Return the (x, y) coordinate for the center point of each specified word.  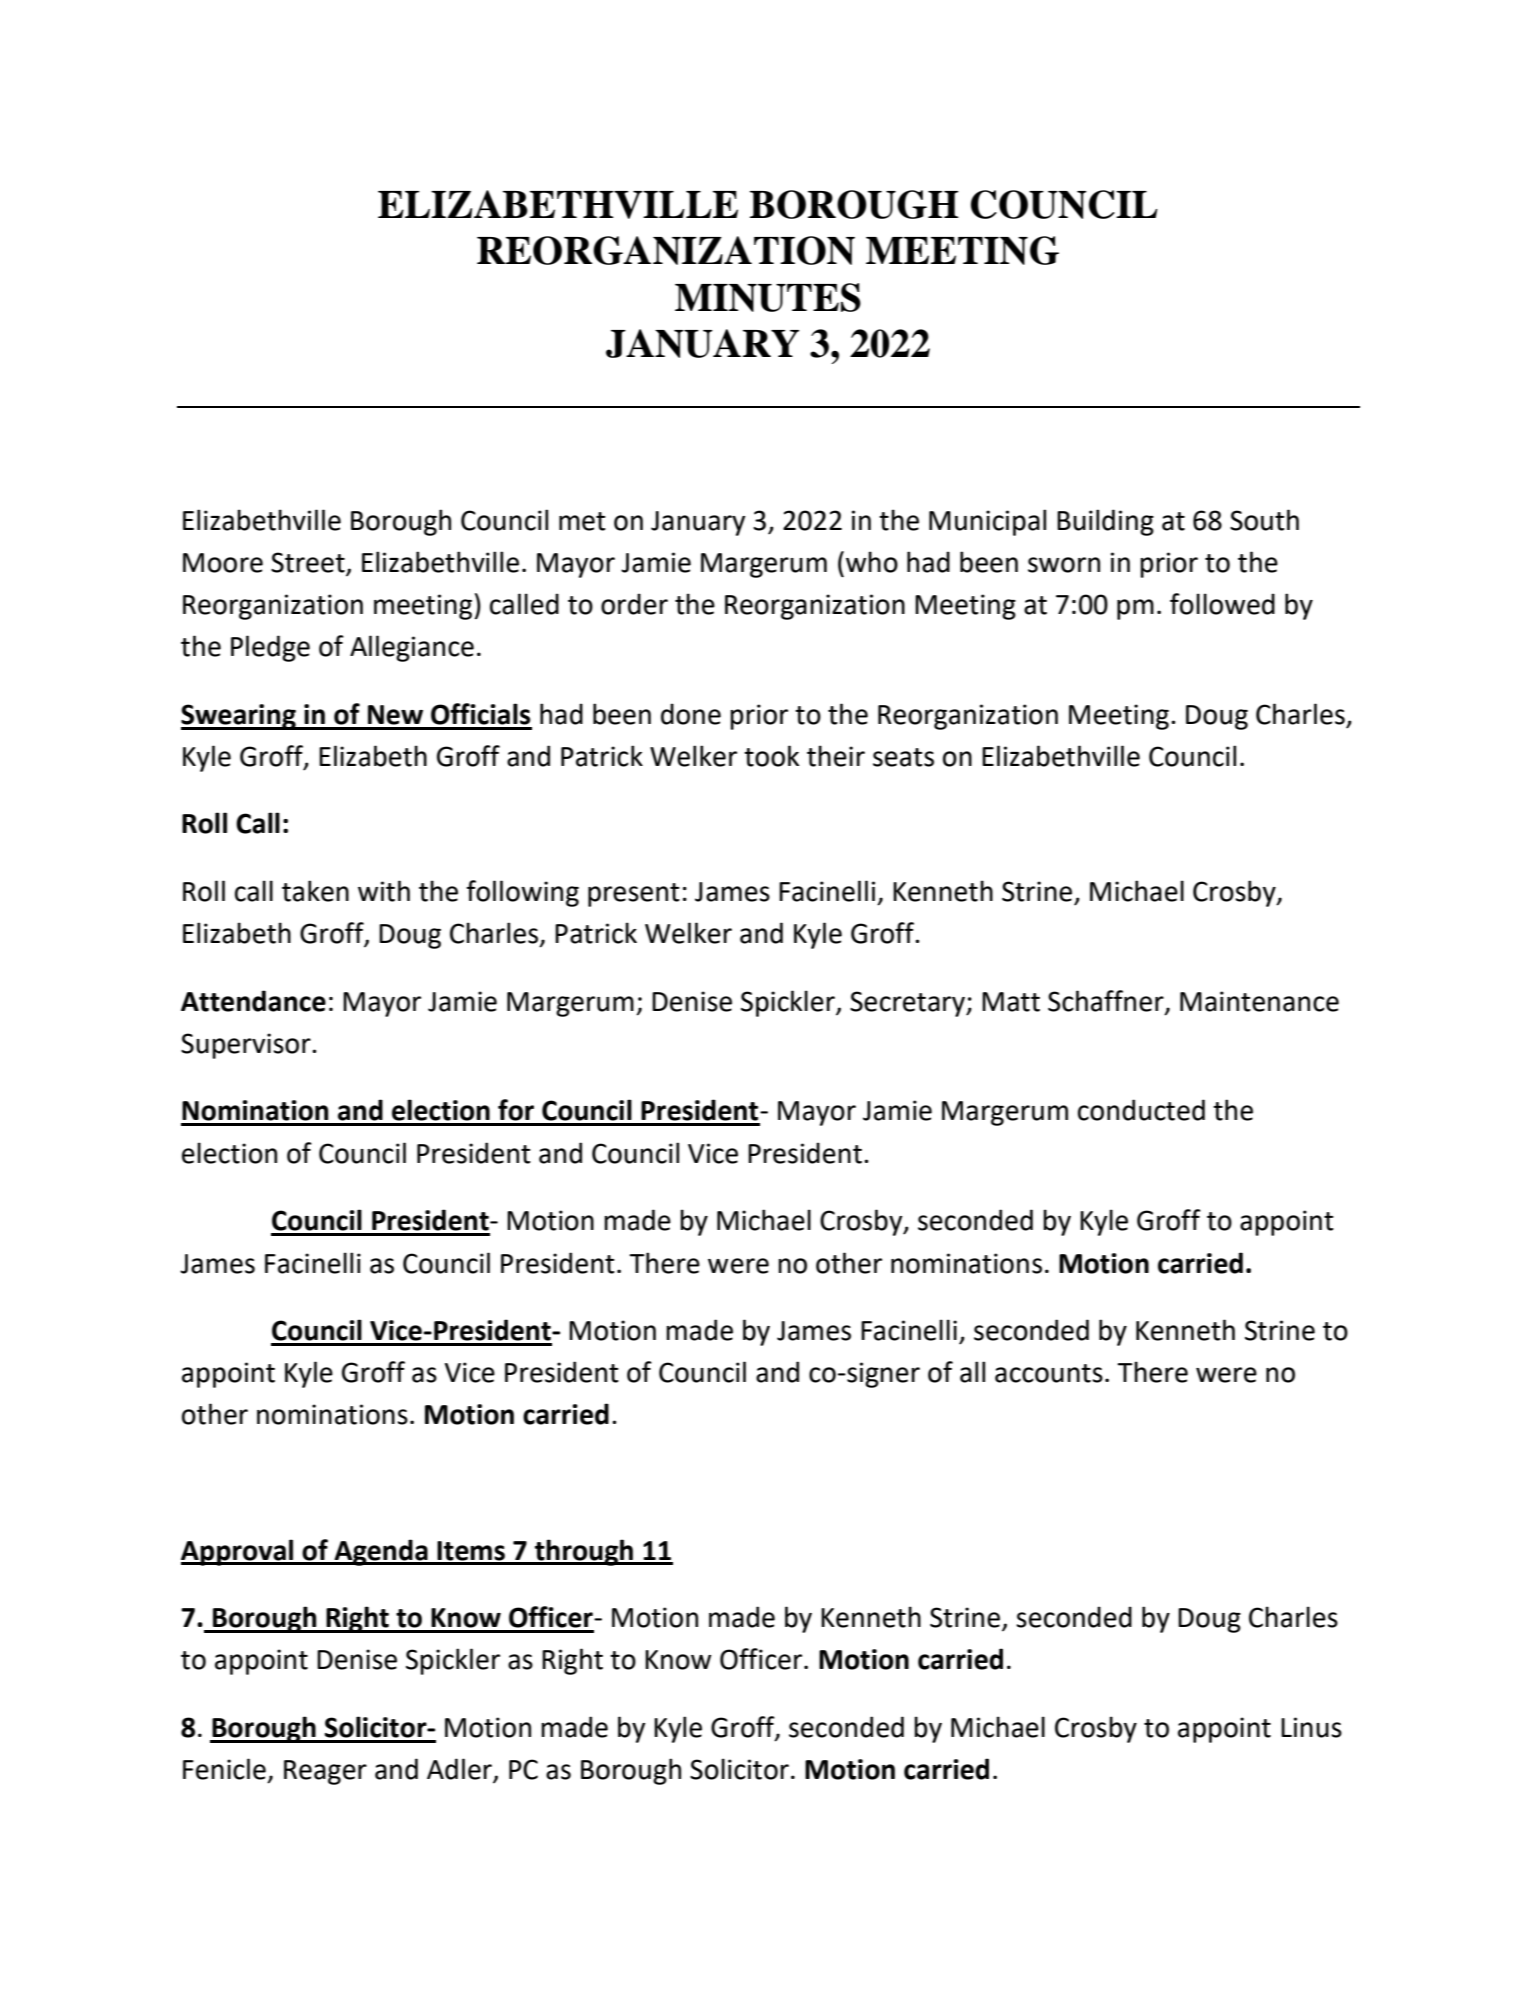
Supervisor (247, 1046)
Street (308, 562)
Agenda (381, 1552)
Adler (460, 1770)
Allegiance (412, 648)
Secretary (908, 1004)
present (634, 895)
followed (1222, 604)
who (872, 562)
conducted (1141, 1110)
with (384, 891)
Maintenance (1259, 1001)
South (1264, 520)
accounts (1049, 1373)
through (584, 1552)
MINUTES (768, 297)
